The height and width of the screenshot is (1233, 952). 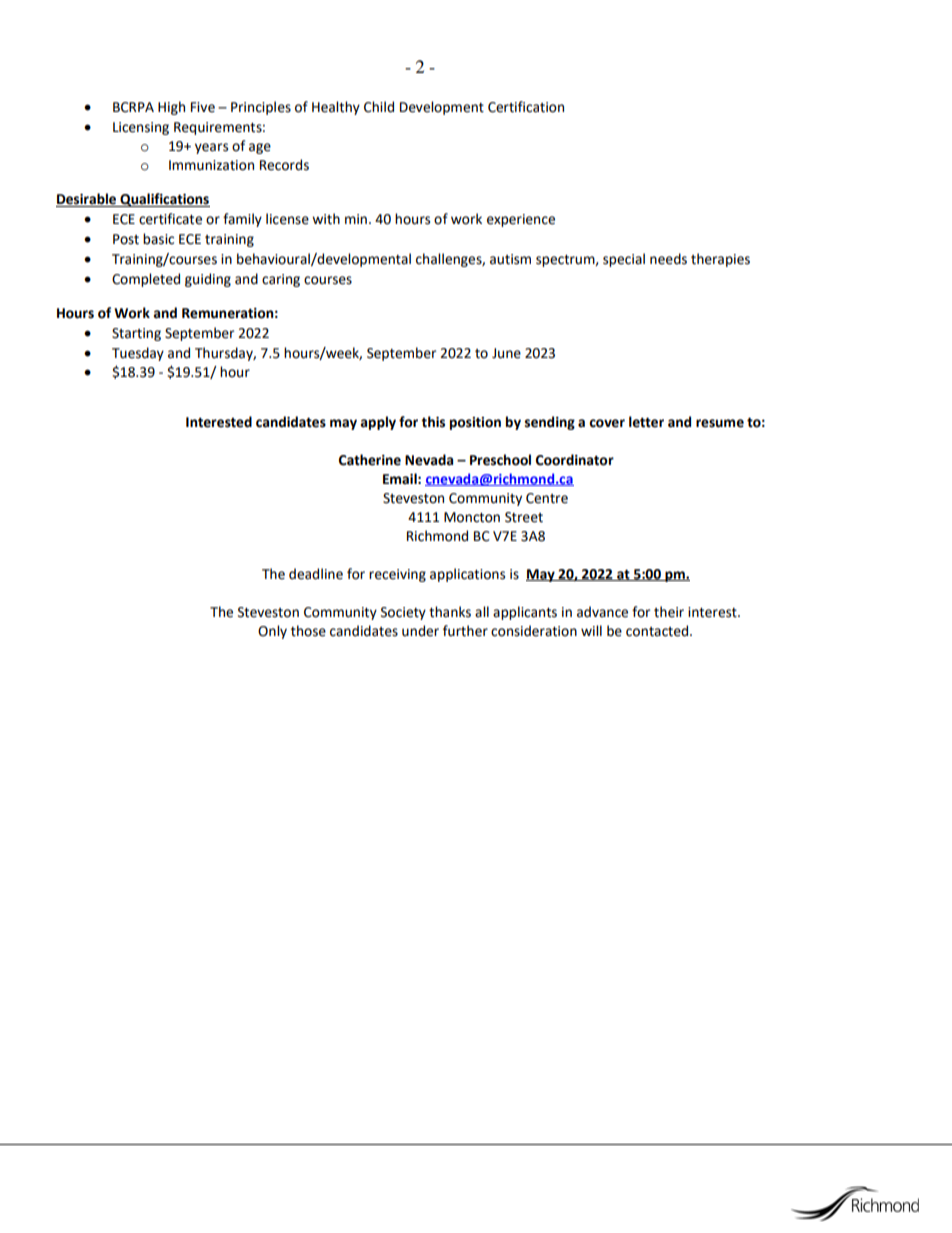 I want to click on June, so click(x=506, y=353).
